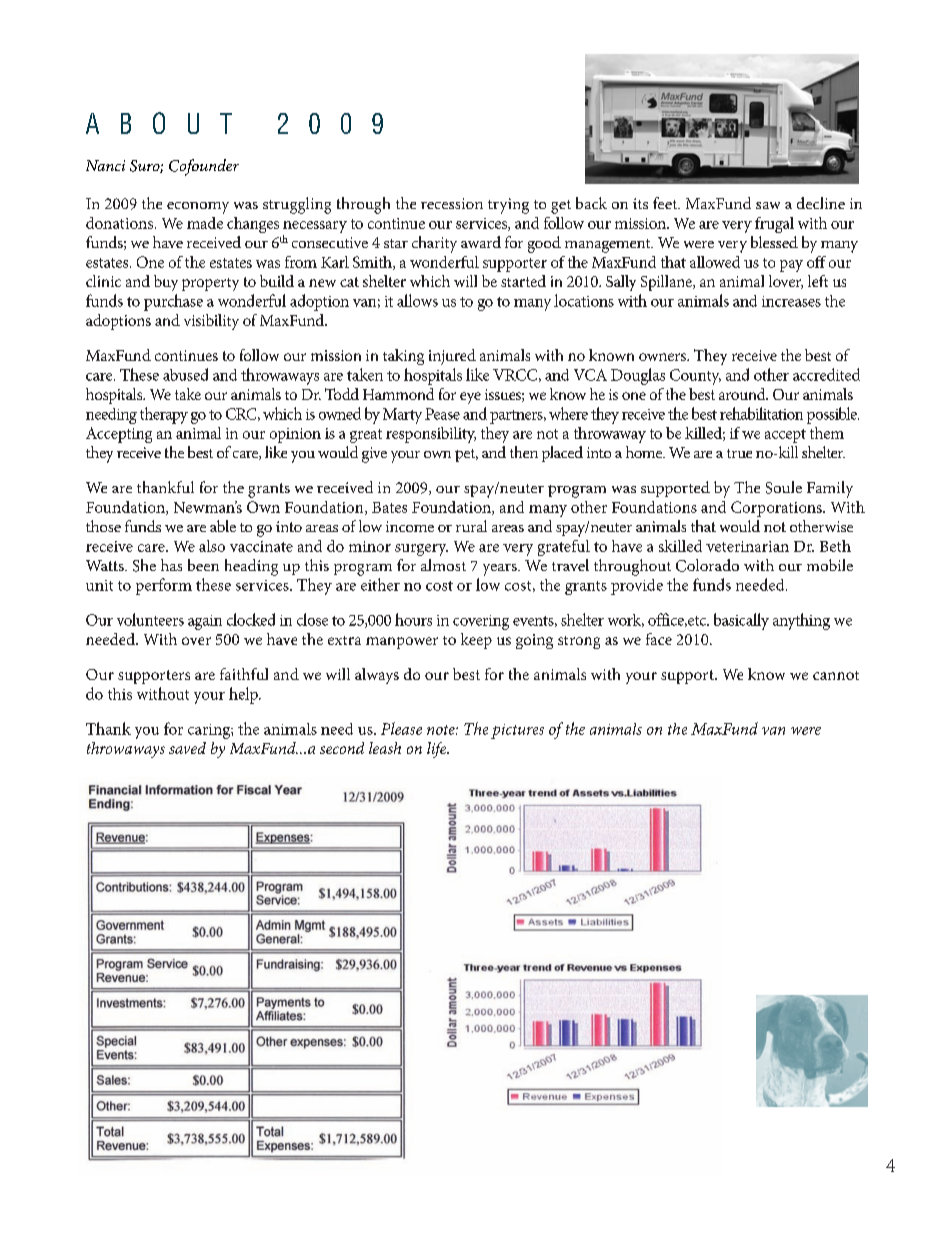 The width and height of the document is (952, 1233). What do you see at coordinates (204, 167) in the document?
I see `Cofounder` at bounding box center [204, 167].
